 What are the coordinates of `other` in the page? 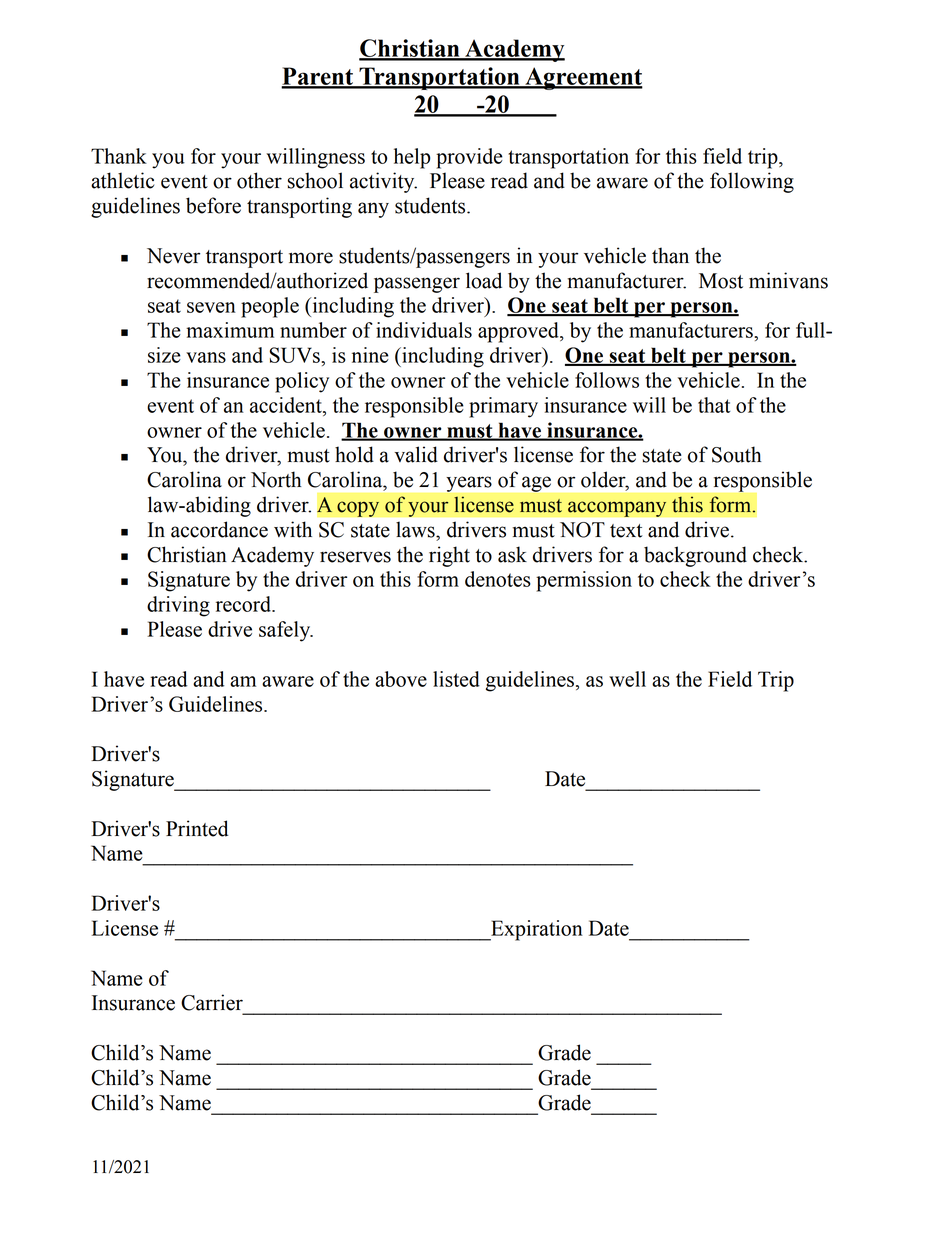 It's located at (259, 180).
